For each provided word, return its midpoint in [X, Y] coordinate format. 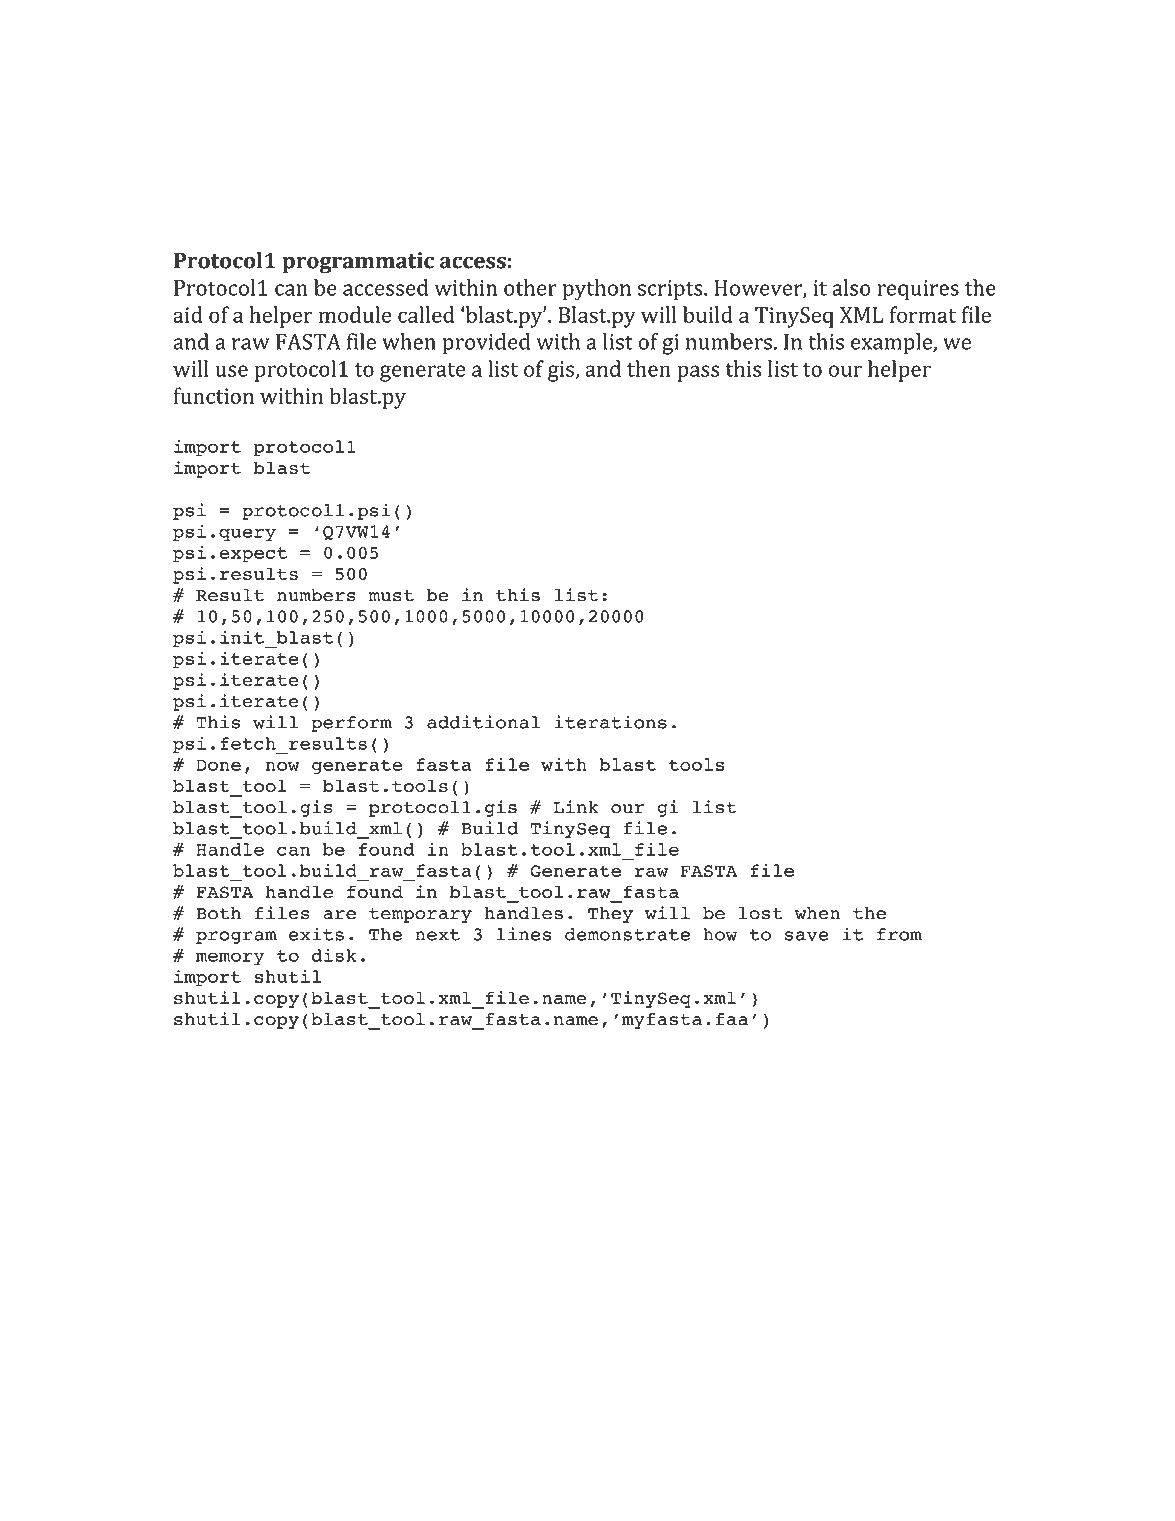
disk [334, 955]
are [340, 915]
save [807, 936]
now [283, 766]
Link [576, 806]
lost [761, 913]
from [899, 934]
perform [351, 724]
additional [483, 722]
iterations [610, 722]
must [391, 596]
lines [524, 934]
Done [218, 765]
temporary [420, 915]
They [610, 915]
